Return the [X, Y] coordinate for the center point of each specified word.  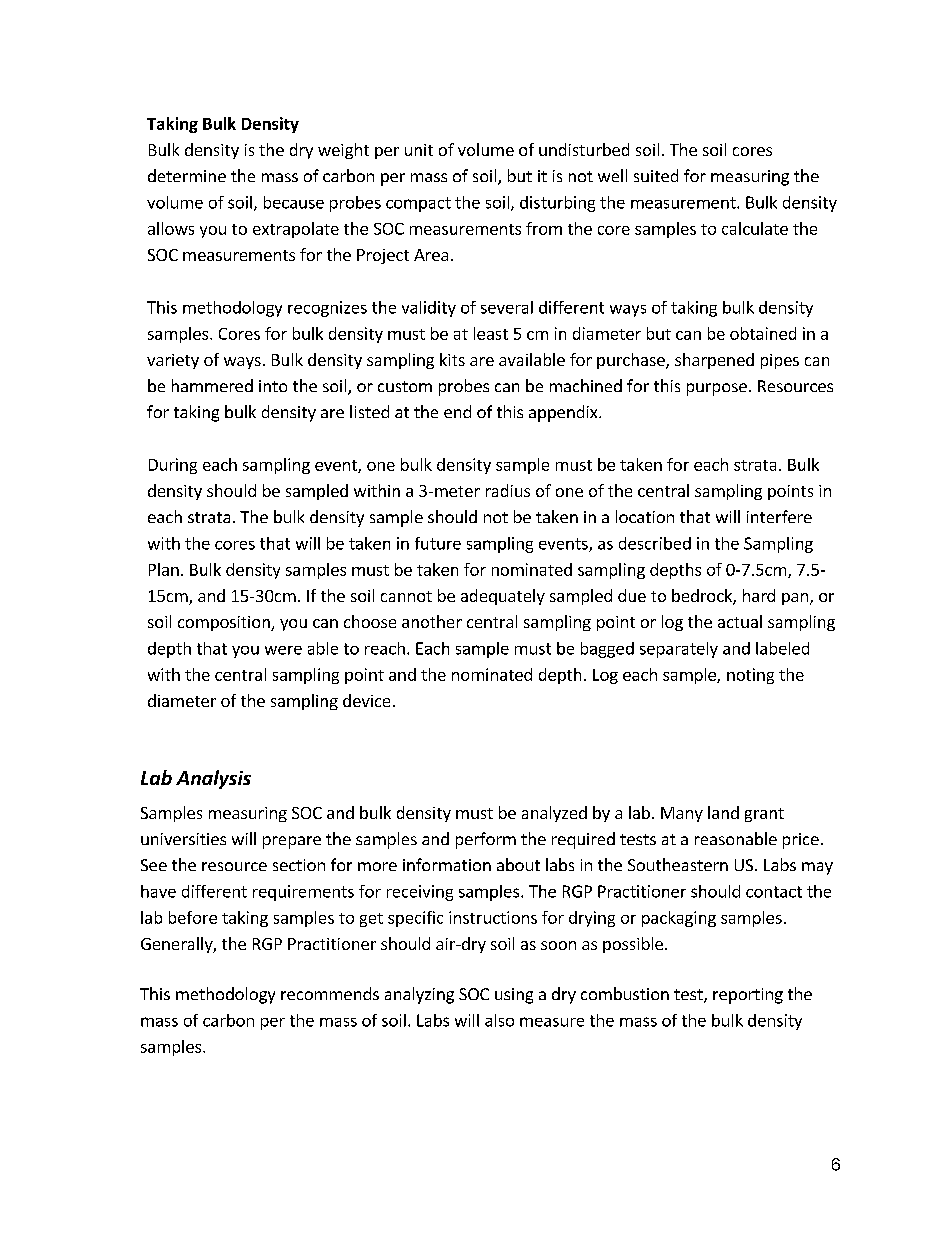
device [366, 700]
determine [187, 175]
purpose [717, 389]
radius [508, 490]
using [514, 996]
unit [419, 150]
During [173, 466]
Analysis [213, 779]
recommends [330, 993]
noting [750, 676]
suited [656, 175]
